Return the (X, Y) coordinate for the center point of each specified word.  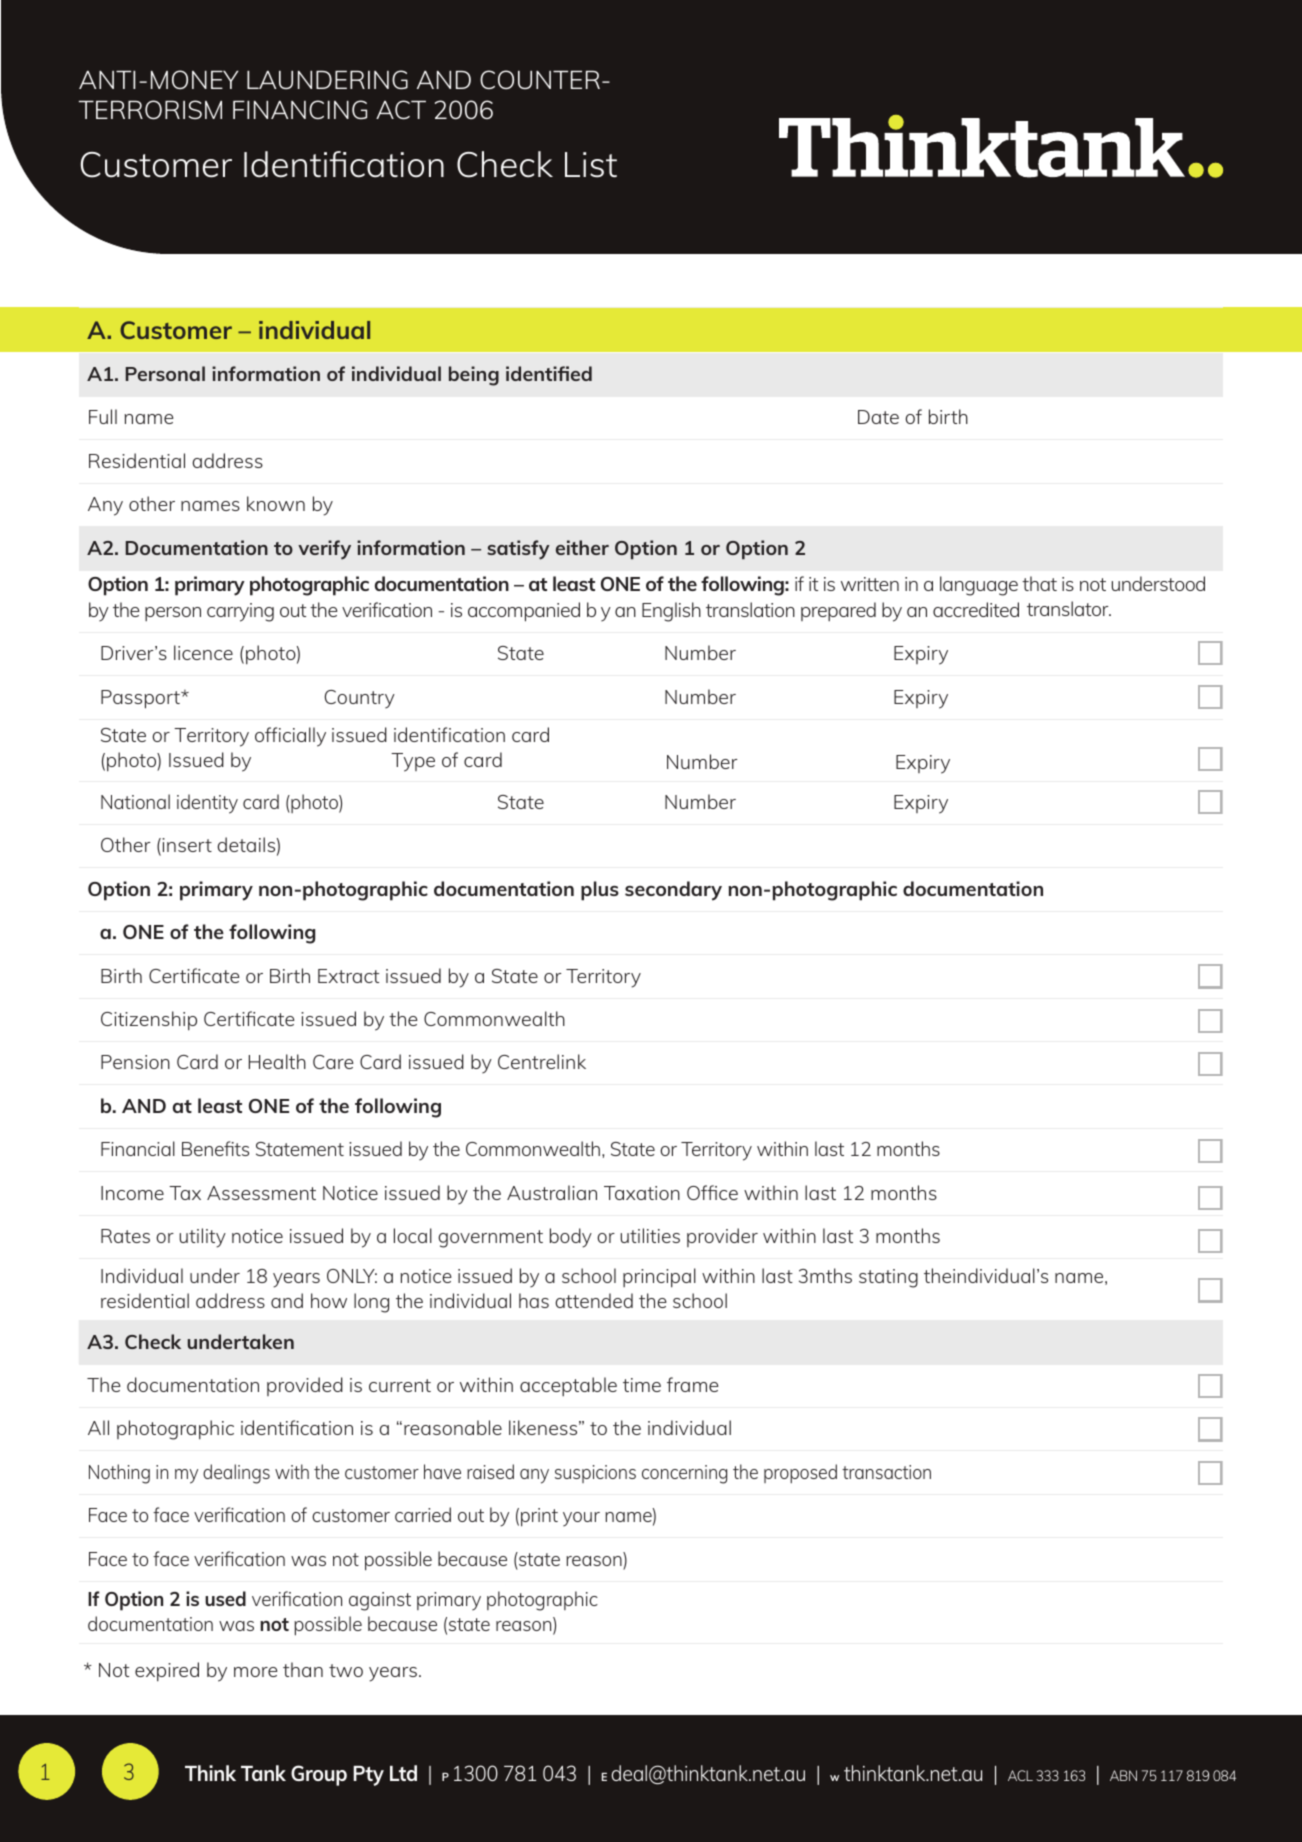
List (591, 165)
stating (888, 1278)
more (255, 1672)
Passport (141, 699)
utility (202, 1238)
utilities (650, 1235)
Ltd (403, 1773)
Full (103, 416)
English (671, 612)
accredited (976, 609)
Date (878, 417)
